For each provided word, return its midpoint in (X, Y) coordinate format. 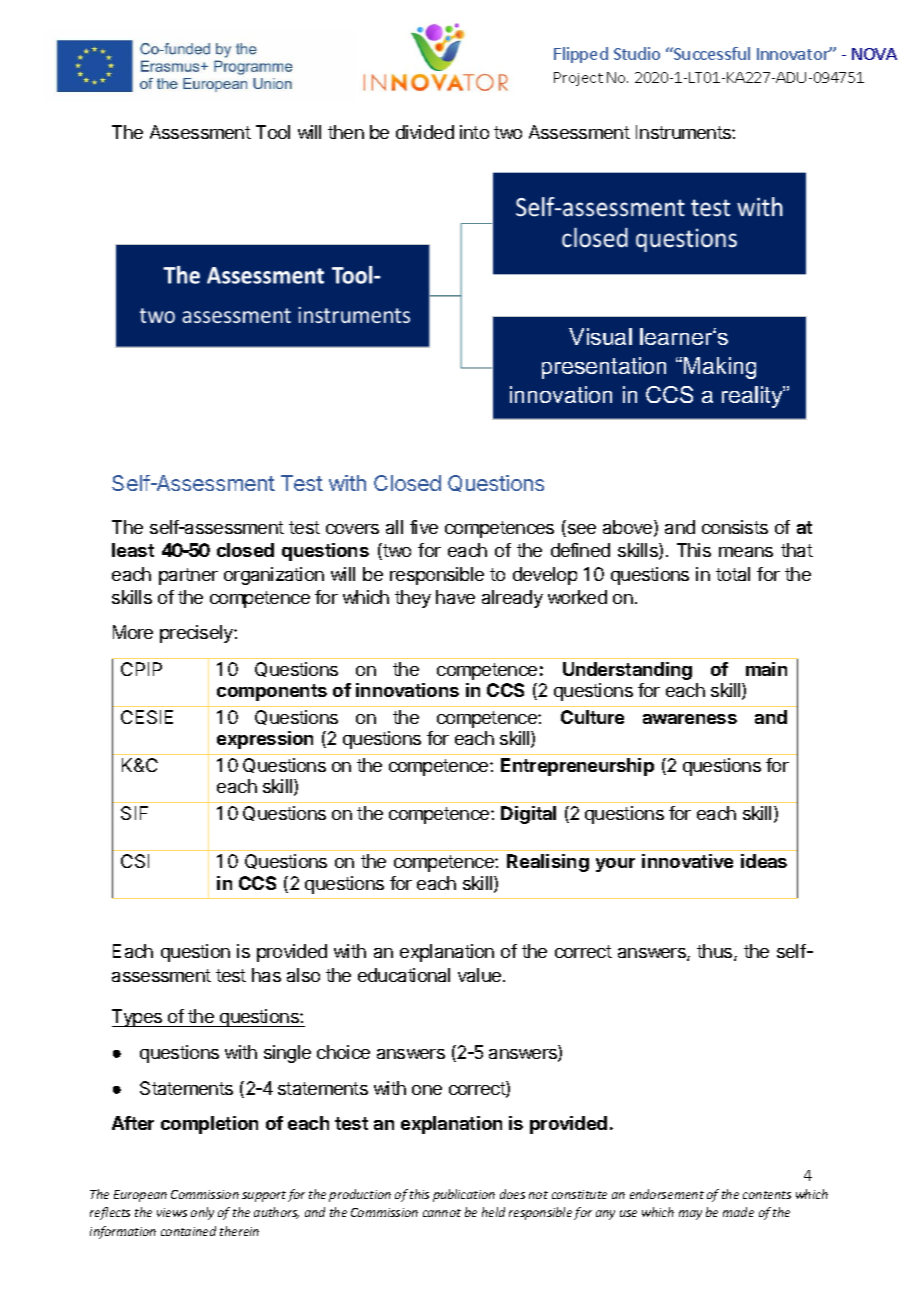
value (481, 975)
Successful (711, 53)
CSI (135, 861)
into (474, 132)
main (766, 669)
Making (720, 368)
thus (716, 952)
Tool (273, 132)
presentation (604, 368)
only (202, 1213)
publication (464, 1195)
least (133, 550)
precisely (197, 634)
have (455, 597)
